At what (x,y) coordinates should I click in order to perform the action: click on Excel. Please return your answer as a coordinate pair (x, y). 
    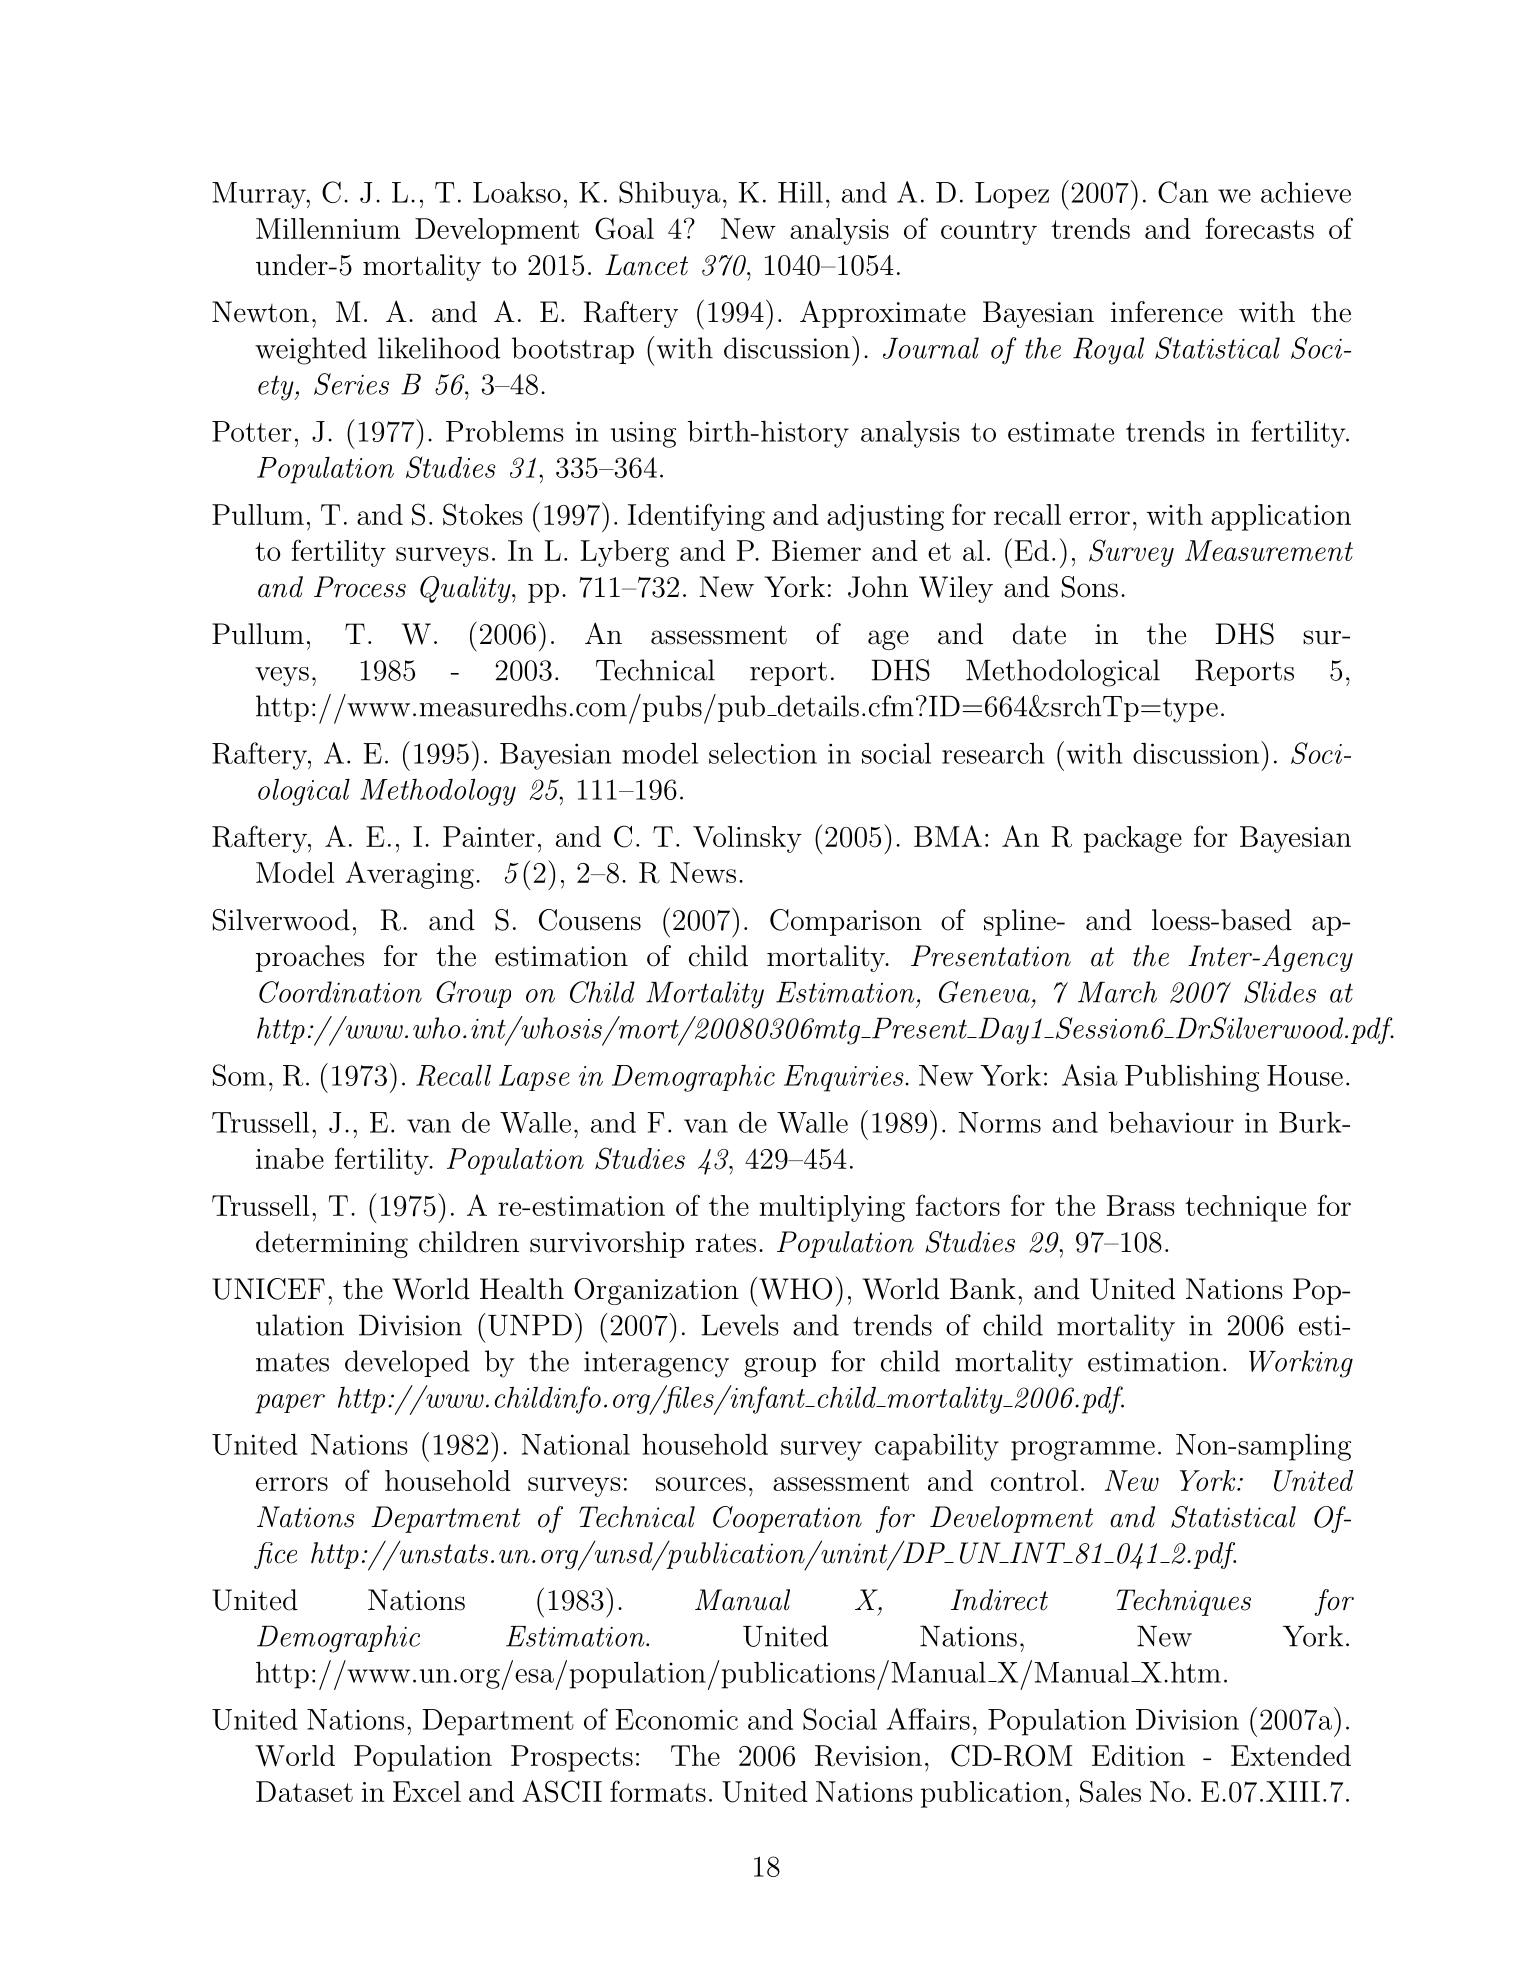
    Looking at the image, I should click on (427, 1791).
